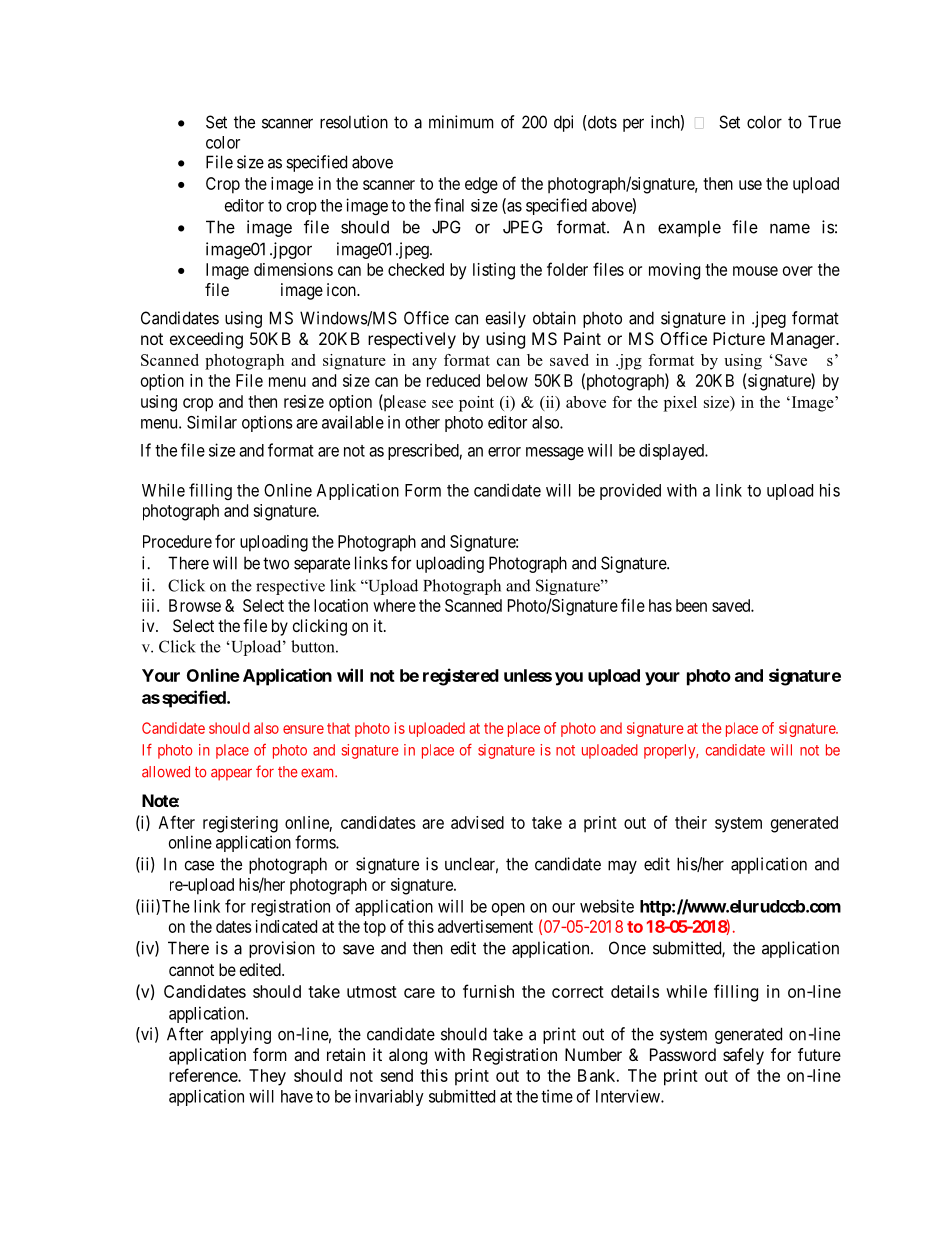 This screenshot has width=952, height=1233. What do you see at coordinates (195, 605) in the screenshot?
I see `Browse` at bounding box center [195, 605].
